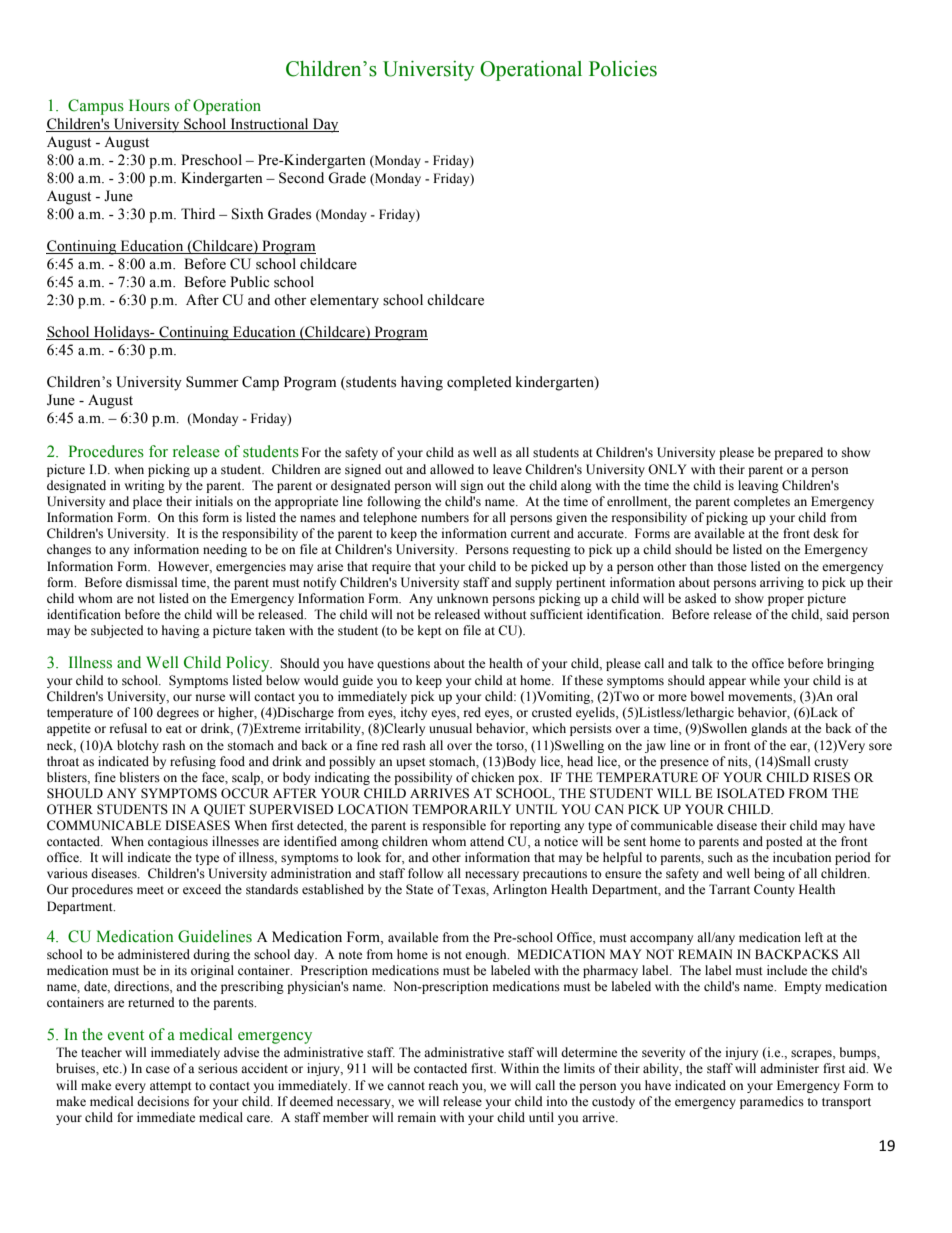  I want to click on unknown, so click(462, 598).
